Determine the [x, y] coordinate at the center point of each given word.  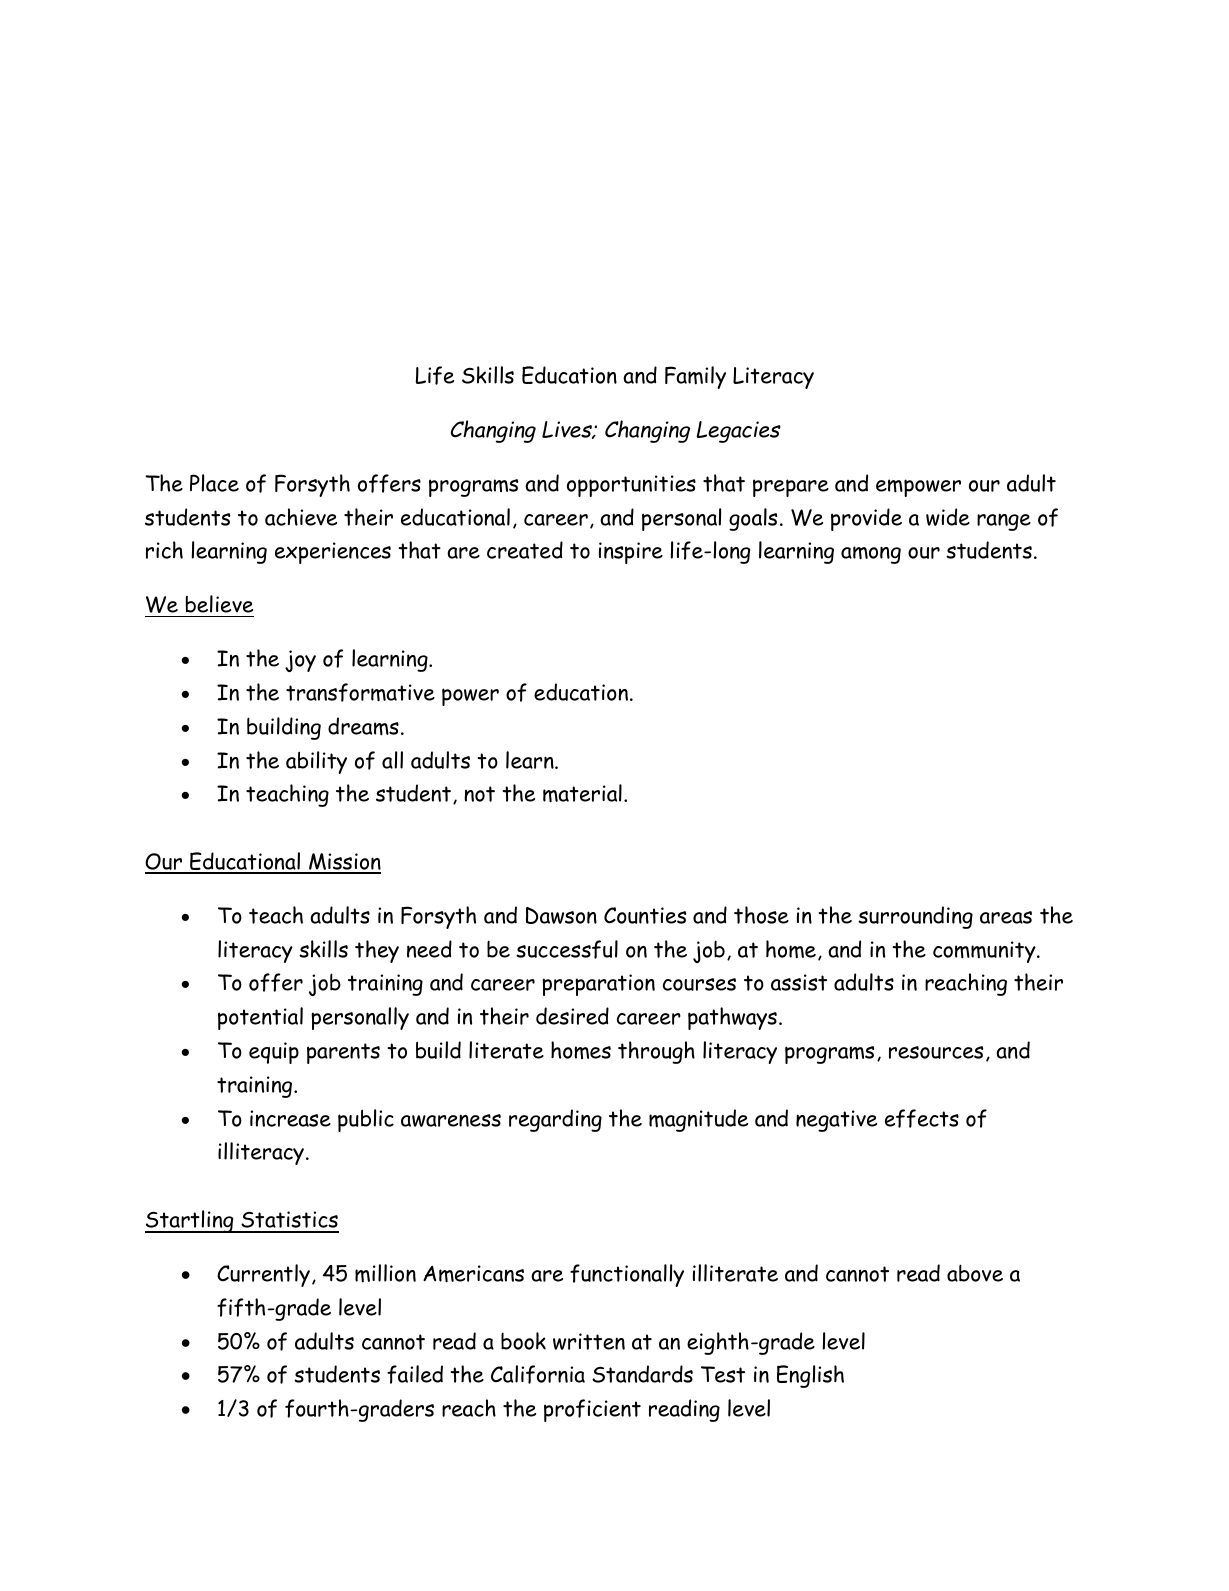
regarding [555, 1120]
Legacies [738, 432]
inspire [631, 553]
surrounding [915, 917]
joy [300, 661]
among [871, 555]
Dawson [561, 915]
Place [214, 483]
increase [290, 1118]
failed [415, 1374]
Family [695, 377]
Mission [344, 863]
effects [922, 1118]
